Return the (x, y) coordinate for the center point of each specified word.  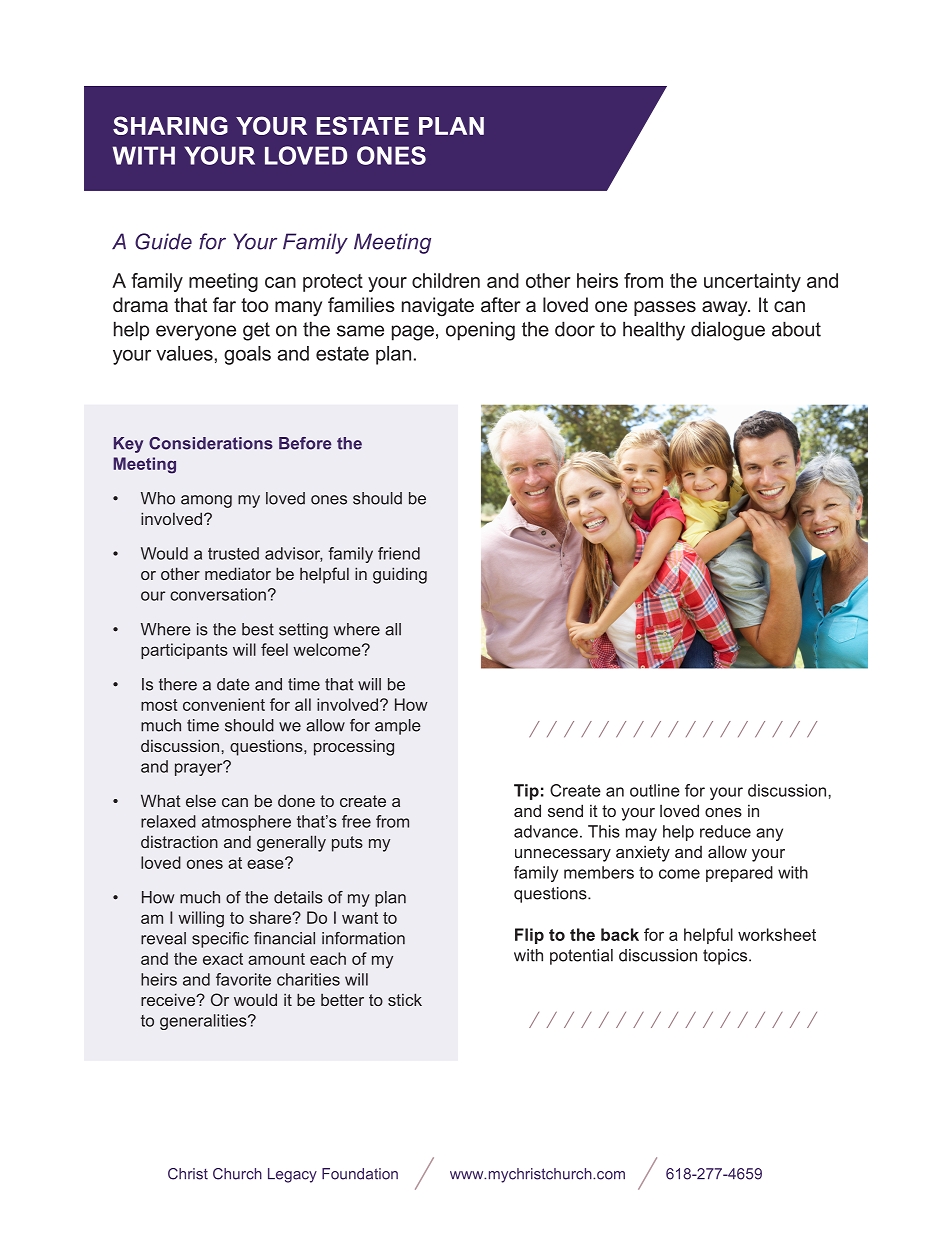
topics (726, 957)
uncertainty (752, 282)
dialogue (728, 331)
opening (480, 331)
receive (169, 999)
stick (405, 999)
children (446, 280)
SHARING (170, 125)
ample (398, 727)
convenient (224, 704)
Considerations (211, 443)
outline (655, 790)
